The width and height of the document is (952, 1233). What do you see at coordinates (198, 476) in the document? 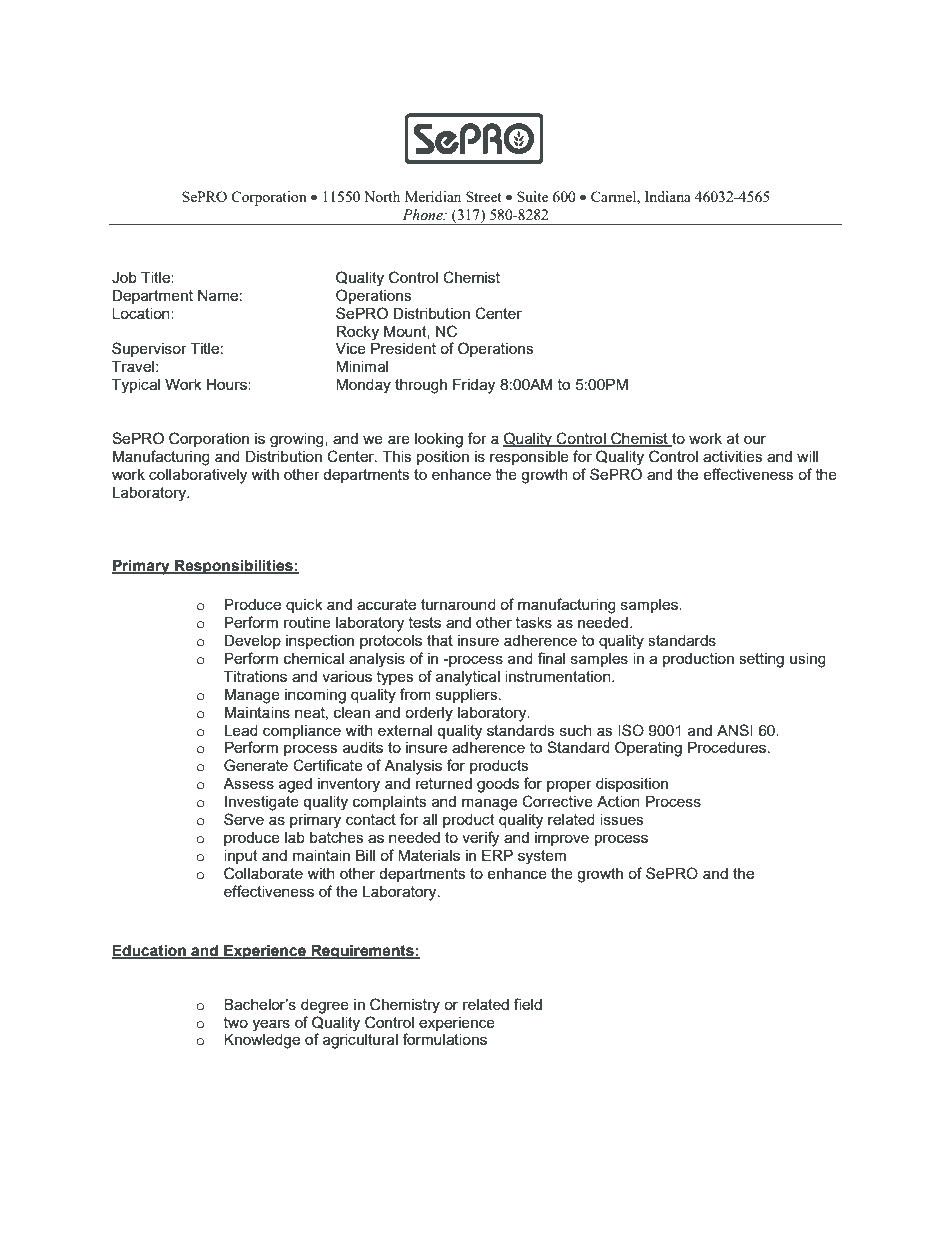
I see `collaboratively` at bounding box center [198, 476].
